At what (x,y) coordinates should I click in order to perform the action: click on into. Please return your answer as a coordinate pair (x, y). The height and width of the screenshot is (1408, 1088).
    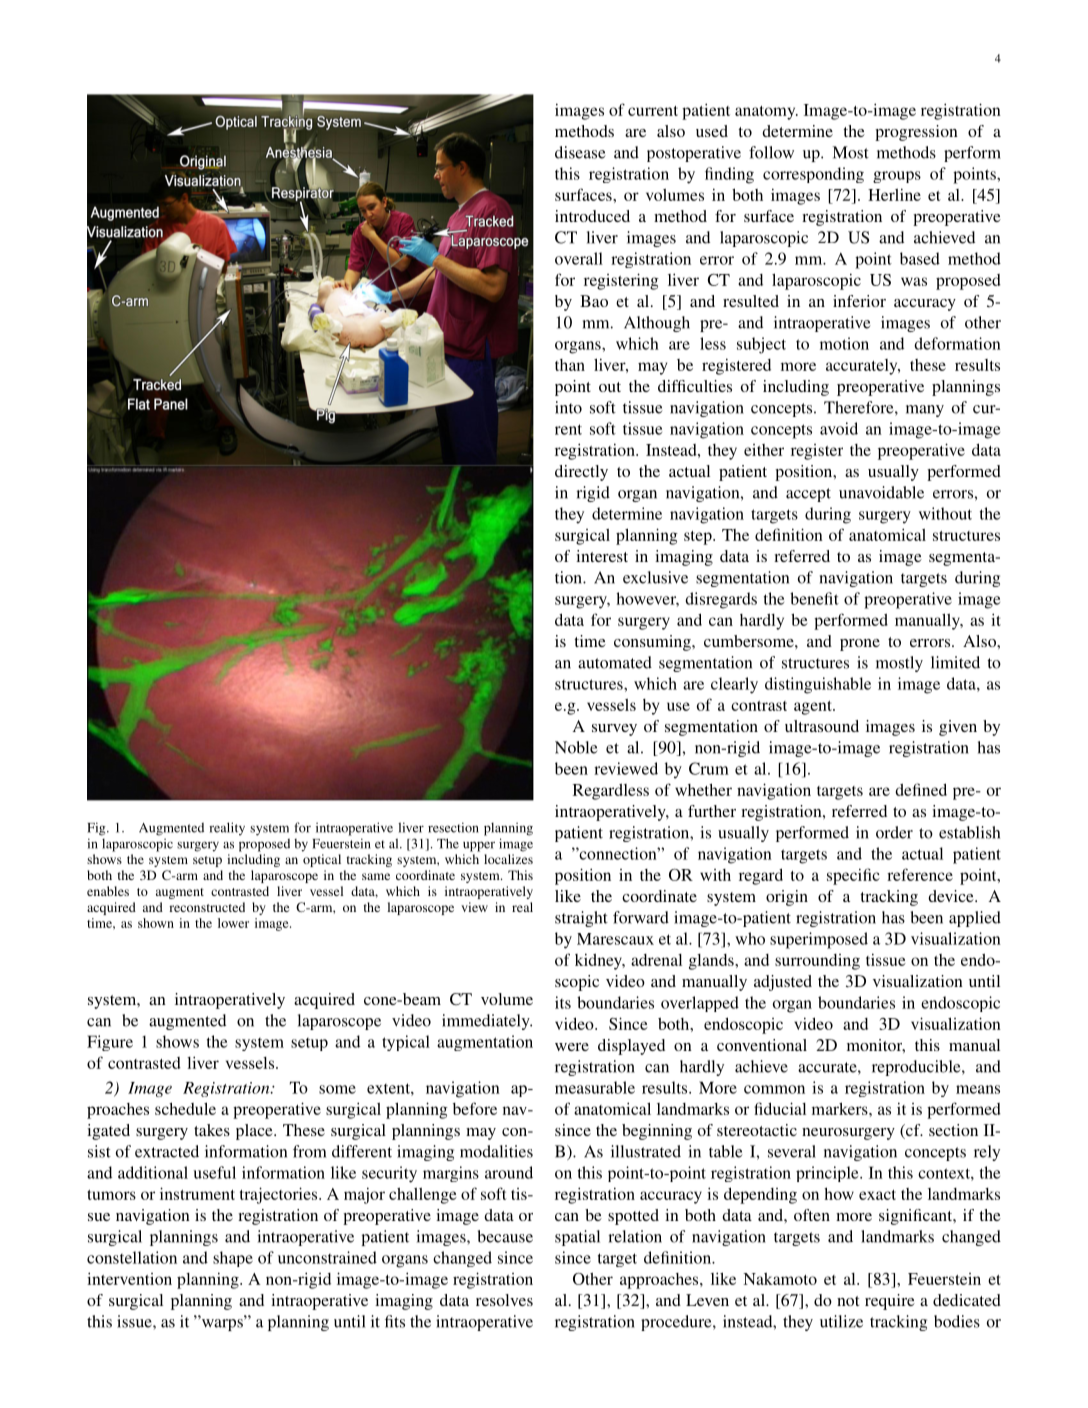
    Looking at the image, I should click on (568, 407).
